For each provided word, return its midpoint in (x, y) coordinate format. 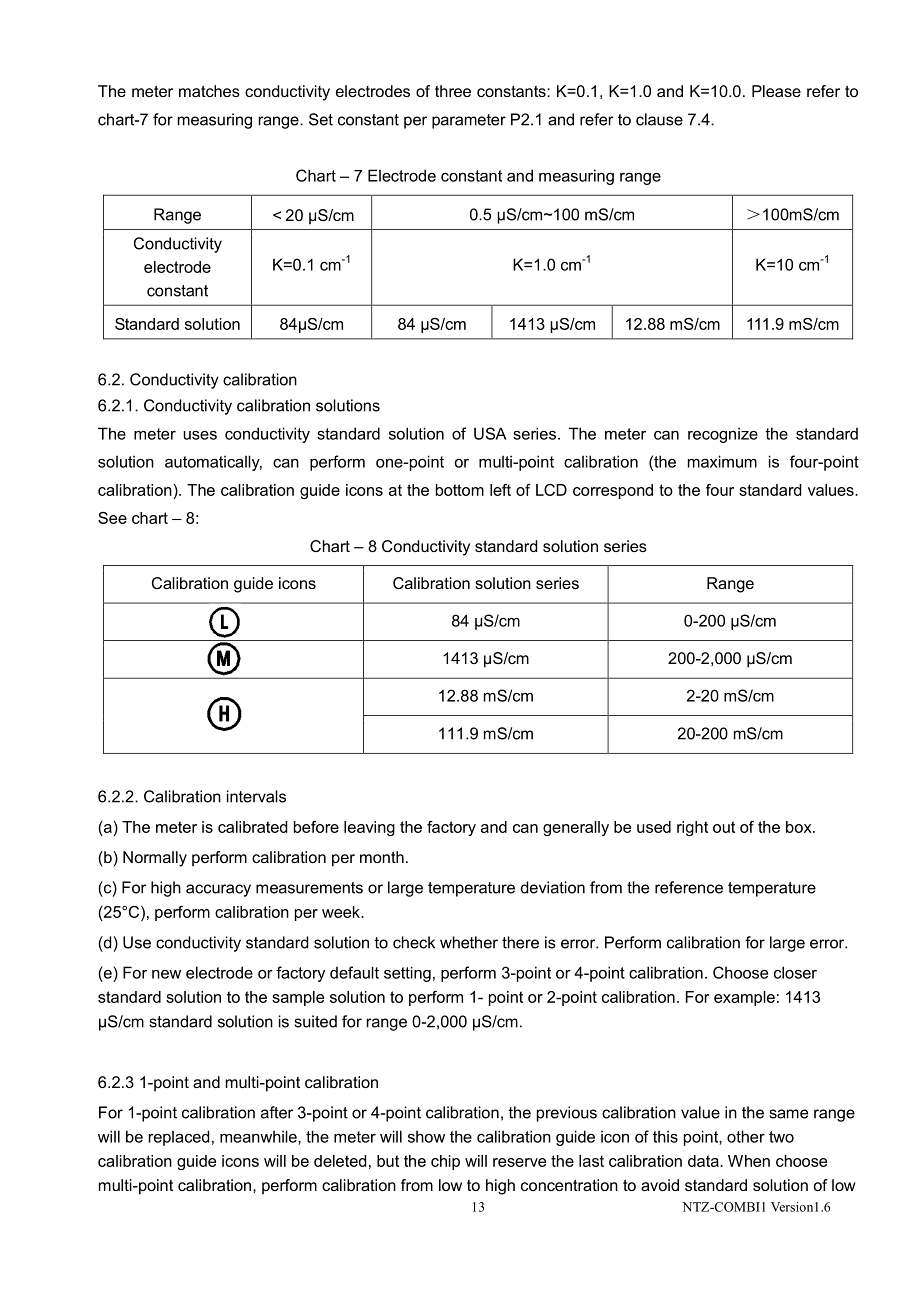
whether (469, 942)
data (704, 1161)
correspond (613, 491)
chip (445, 1162)
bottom (460, 490)
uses (200, 435)
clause (659, 119)
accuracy (218, 890)
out (724, 827)
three (453, 91)
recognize (723, 435)
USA (490, 433)
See (112, 518)
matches (209, 91)
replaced (179, 1138)
